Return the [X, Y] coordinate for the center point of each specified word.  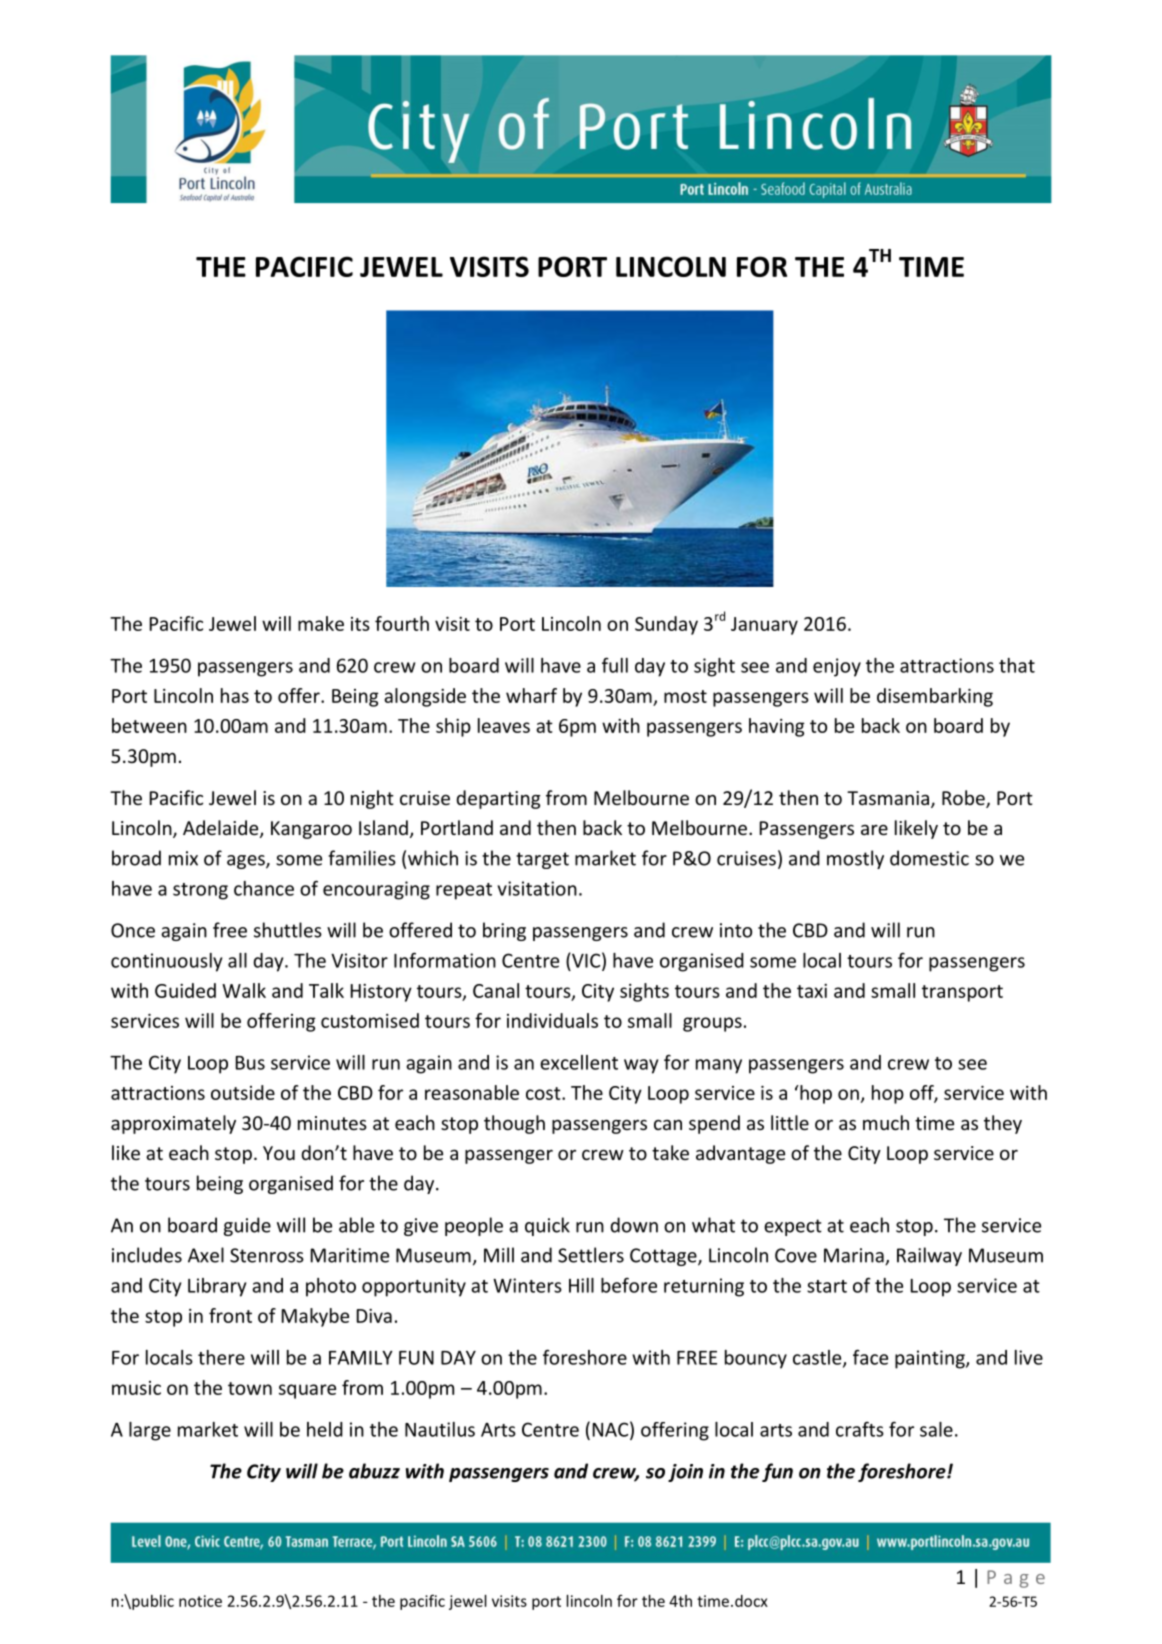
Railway [929, 1256]
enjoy [837, 667]
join [685, 1473]
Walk [244, 990]
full [615, 665]
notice [200, 1601]
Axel [206, 1255]
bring [504, 931]
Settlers [591, 1255]
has [235, 695]
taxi [812, 991]
